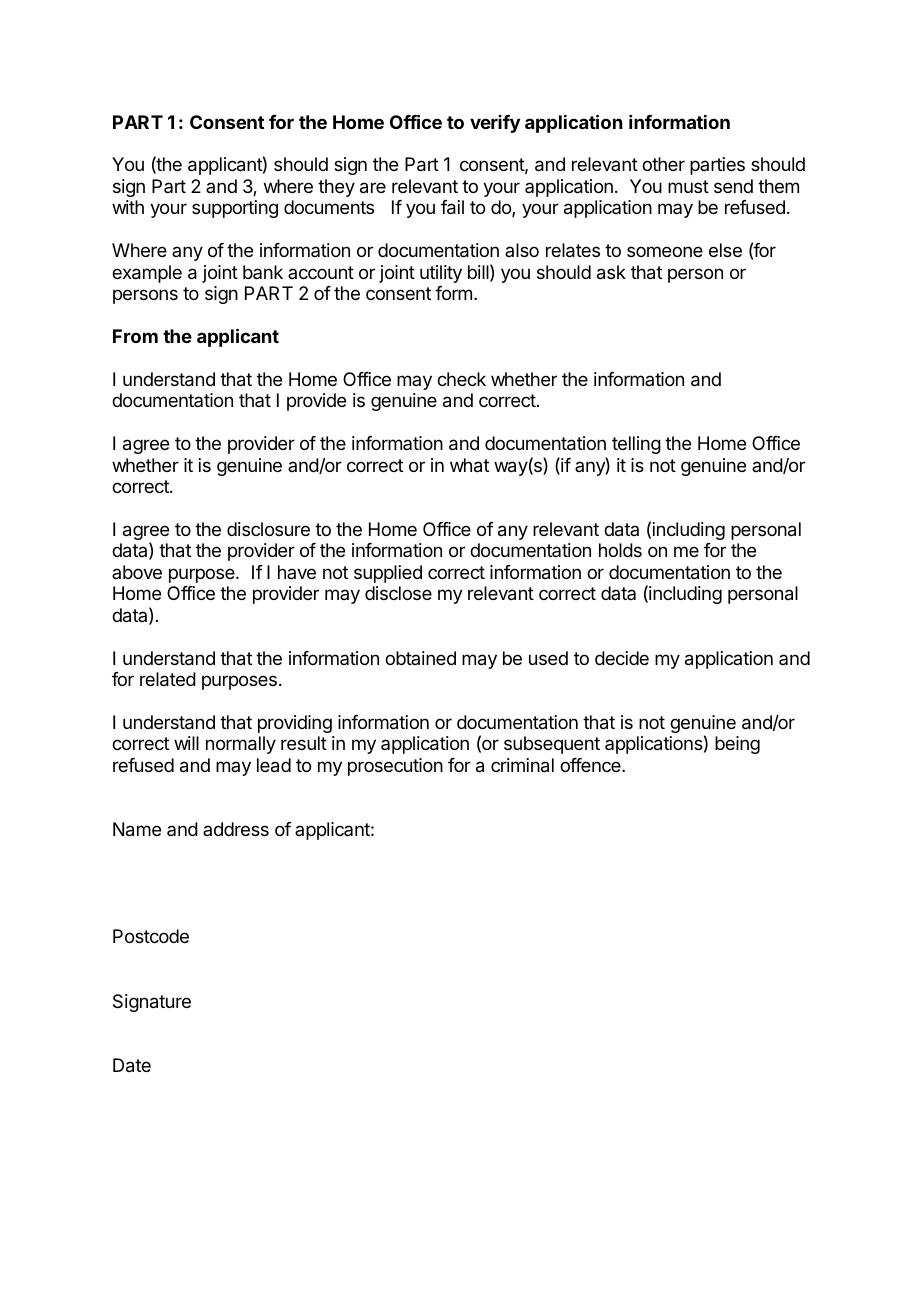 Image resolution: width=924 pixels, height=1308 pixels. Describe the element at coordinates (236, 829) in the document. I see `address` at that location.
